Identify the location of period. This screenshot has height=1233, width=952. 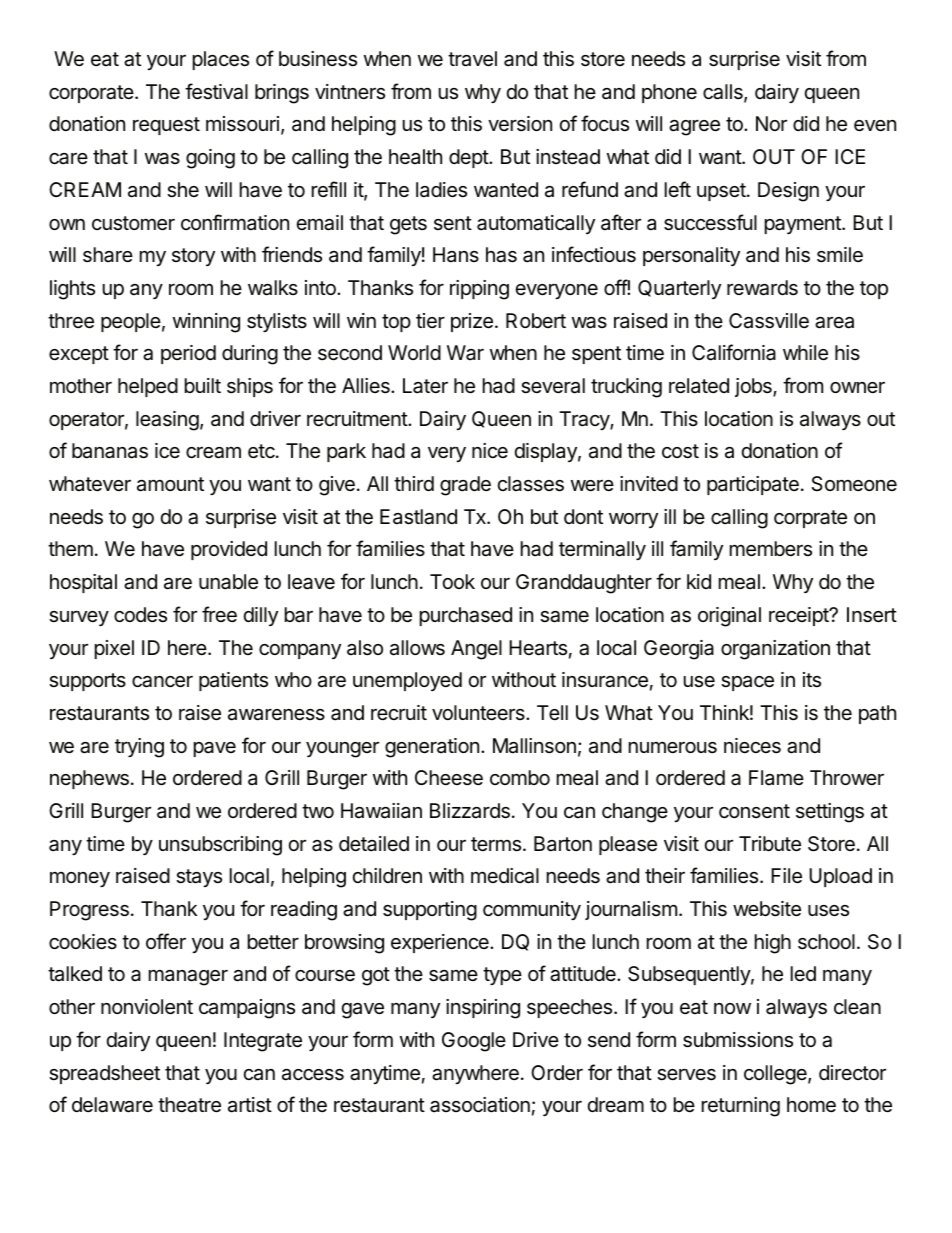
(188, 354).
